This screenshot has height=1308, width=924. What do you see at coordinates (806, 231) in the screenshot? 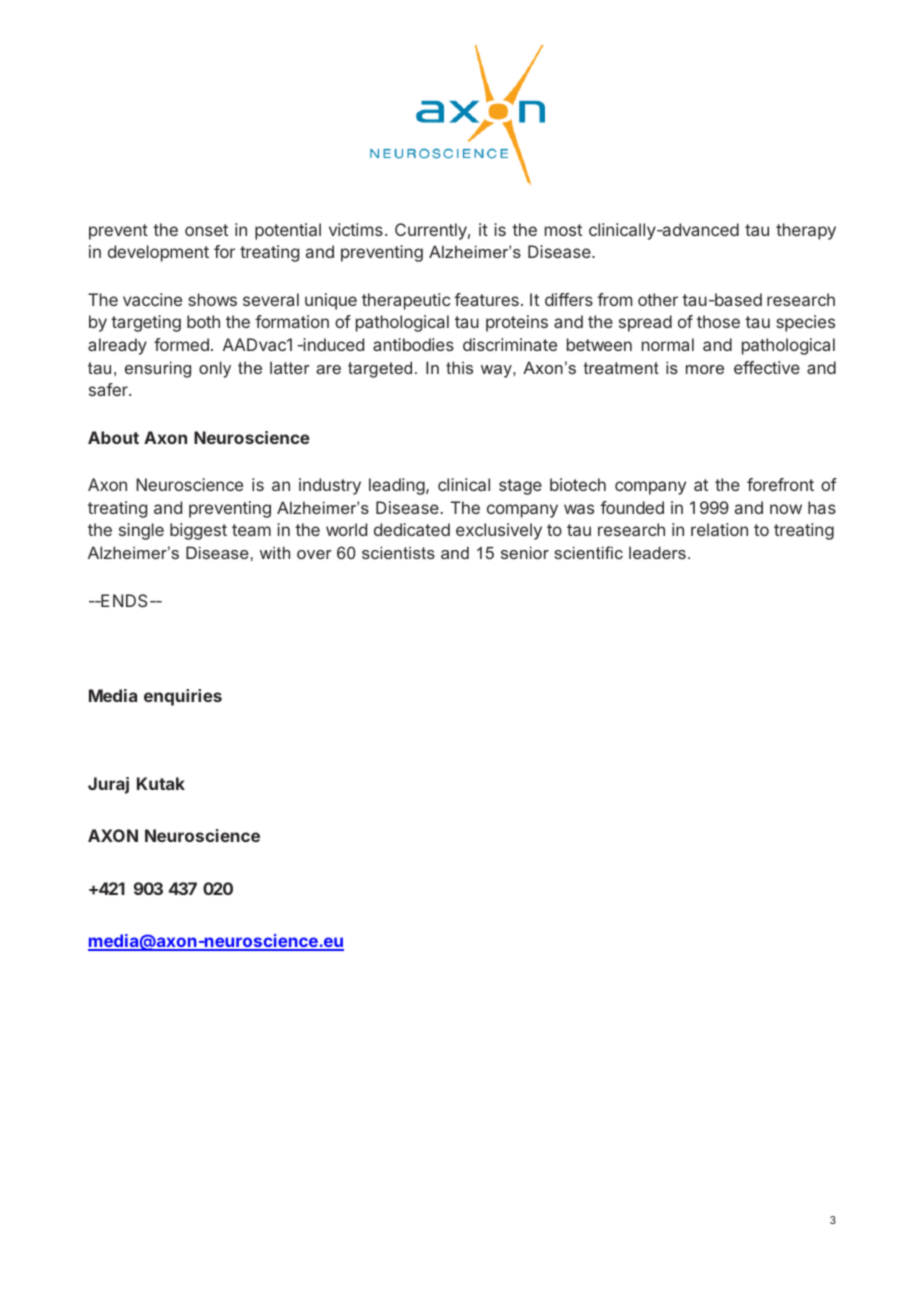
I see `therapy` at bounding box center [806, 231].
